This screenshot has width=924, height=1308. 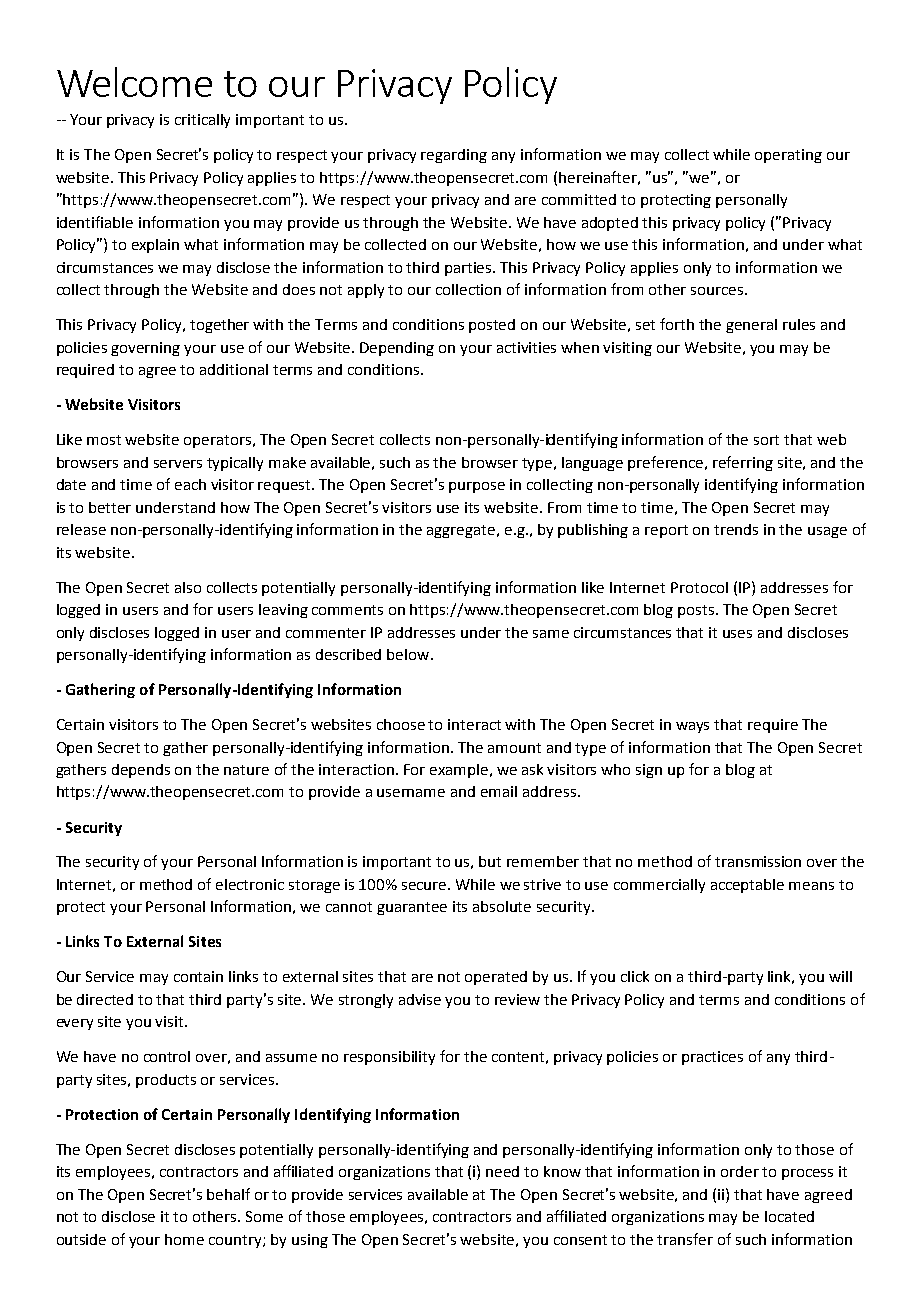 I want to click on operating, so click(x=788, y=156).
